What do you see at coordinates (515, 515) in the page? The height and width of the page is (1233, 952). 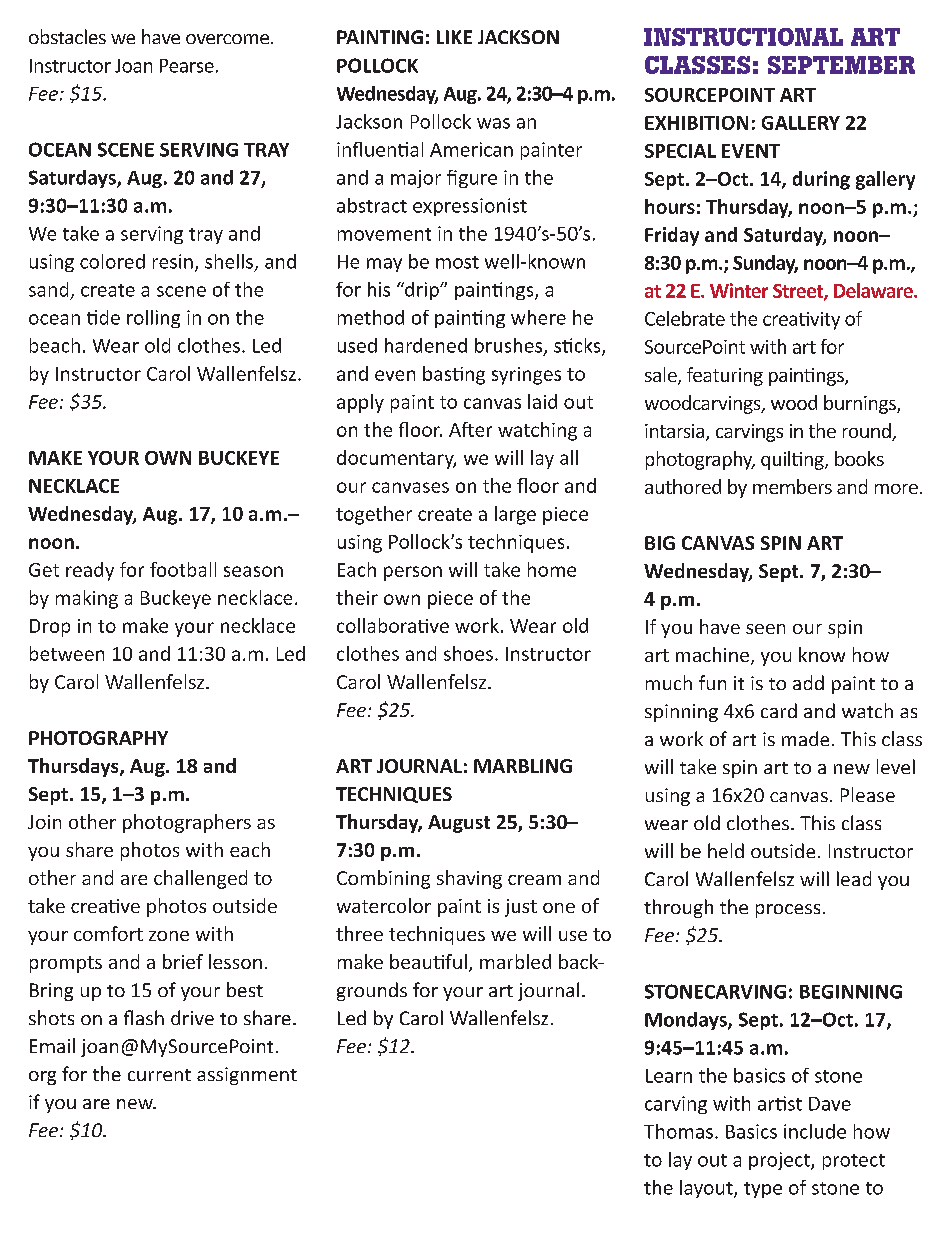 I see `large` at bounding box center [515, 515].
